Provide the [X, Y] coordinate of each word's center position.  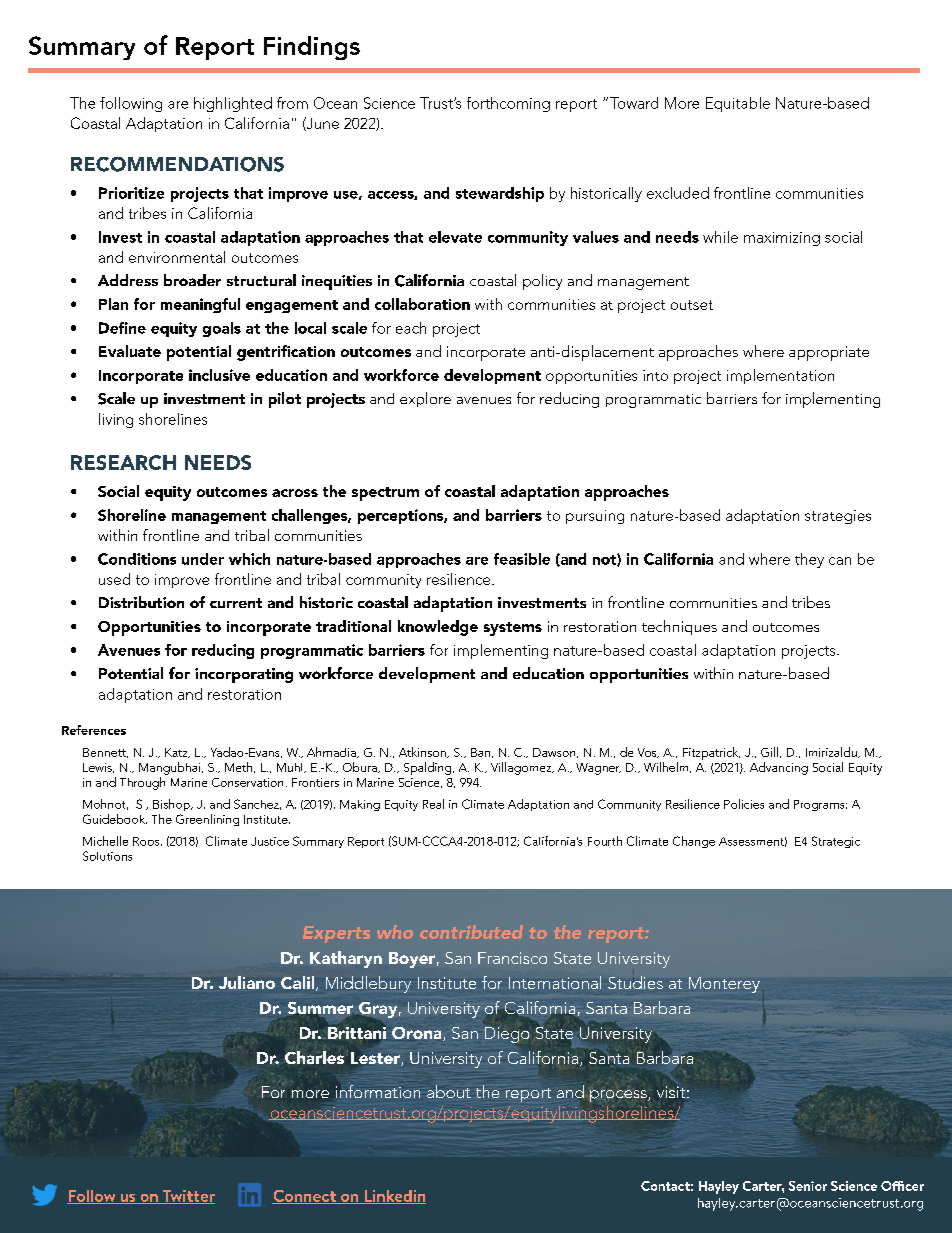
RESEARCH [123, 462]
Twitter [187, 1197]
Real [433, 804]
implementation [780, 376]
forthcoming [508, 104]
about [449, 1091]
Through [142, 783]
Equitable [738, 104]
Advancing [779, 768]
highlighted [233, 104]
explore [425, 399]
